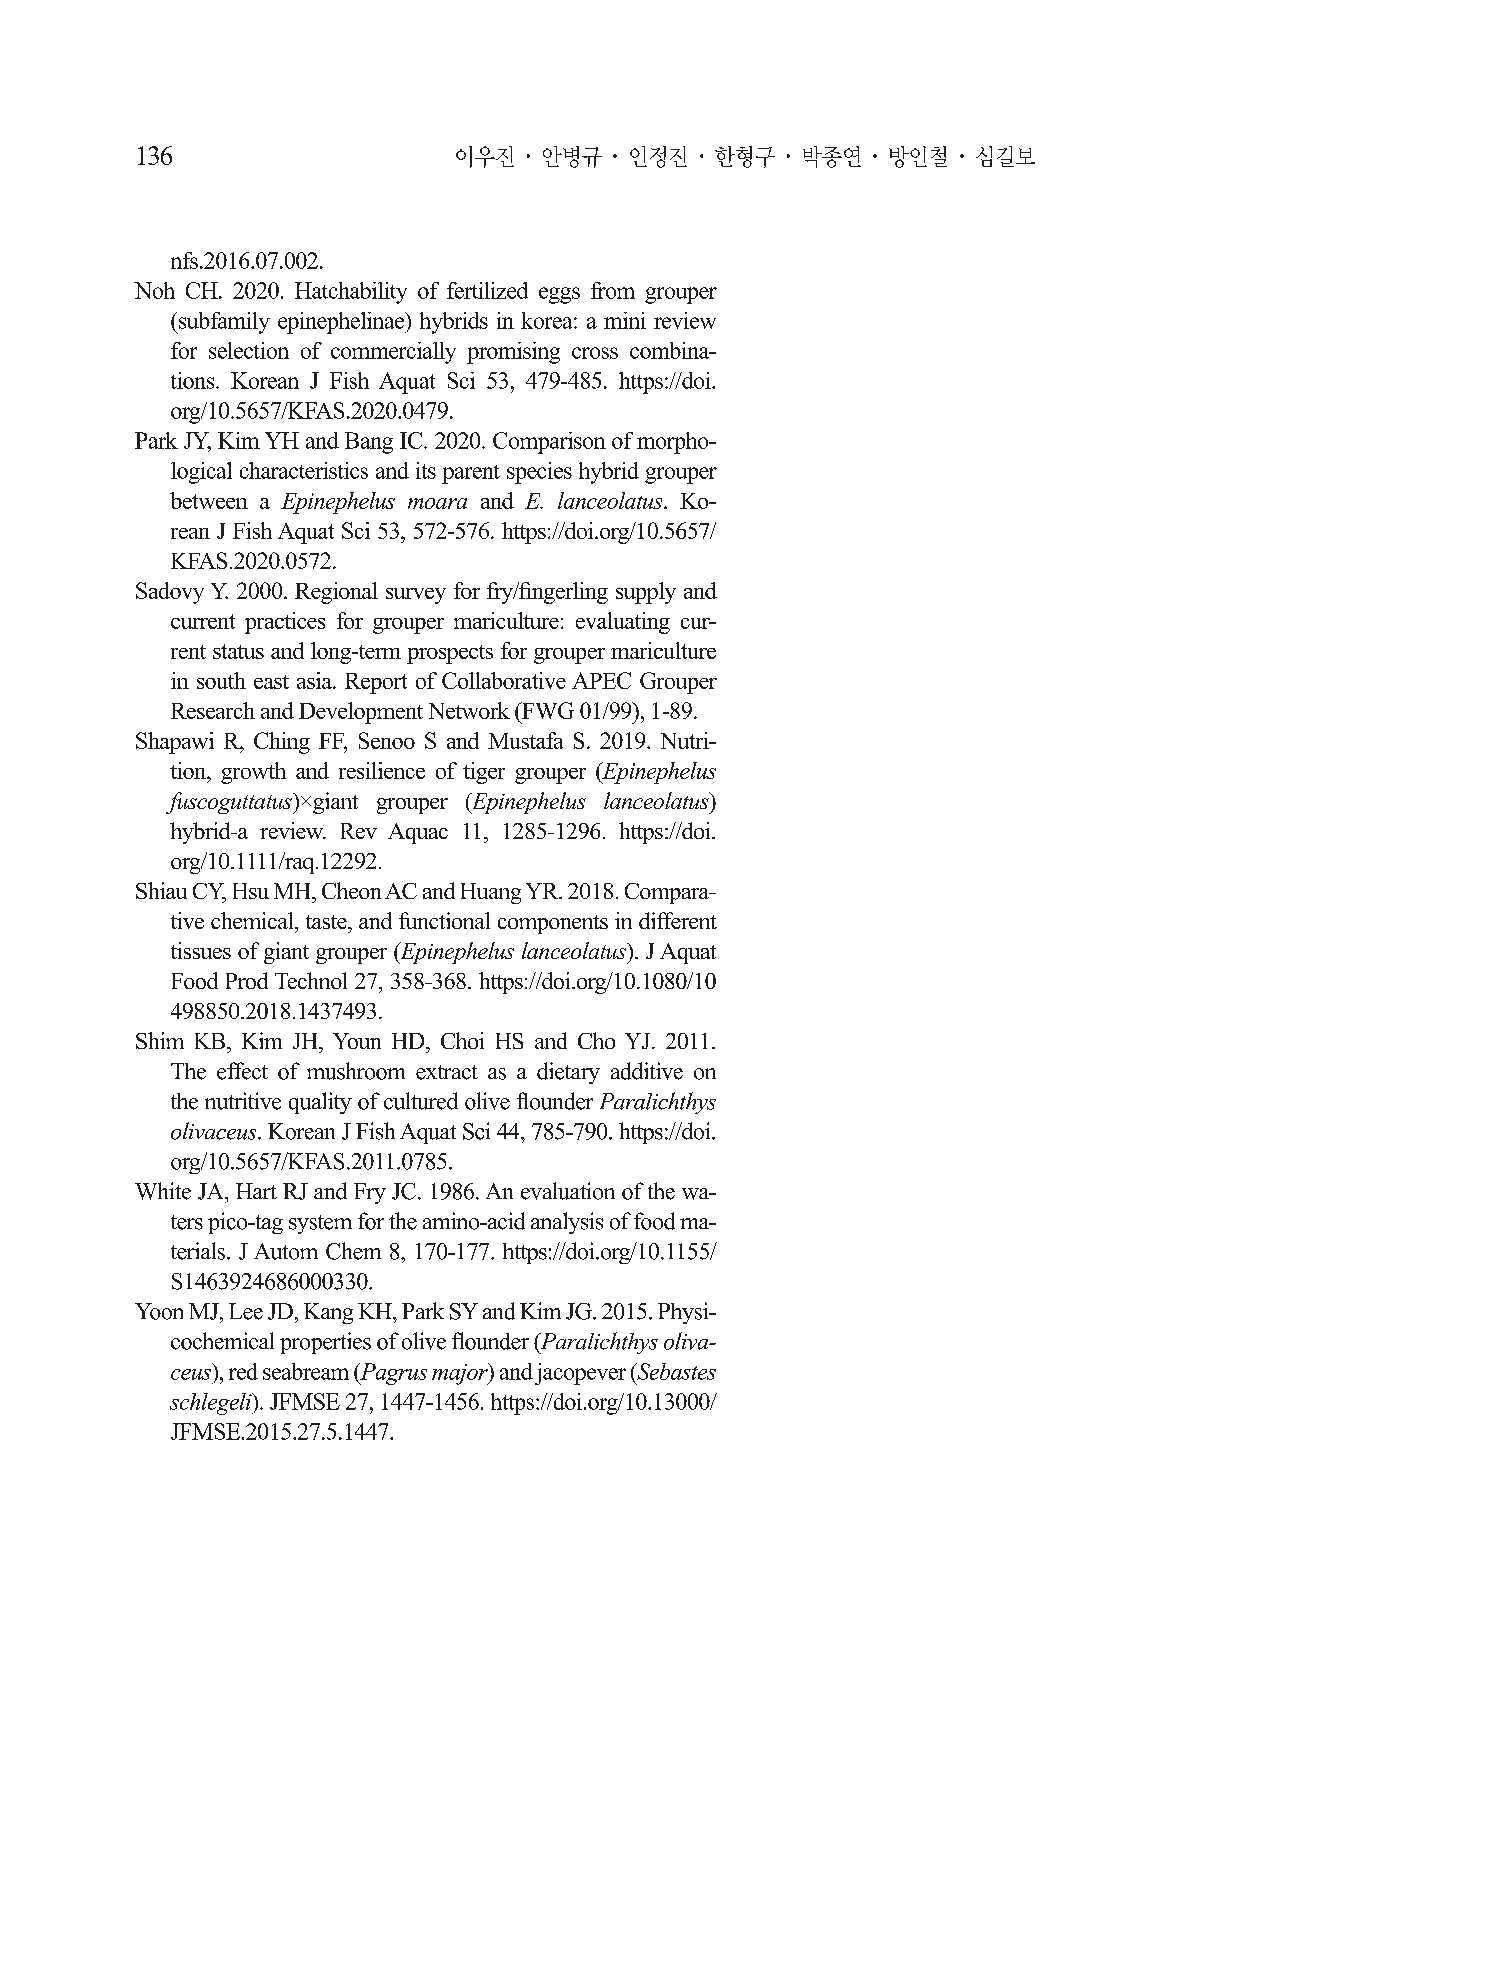 This document has height=1986, width=1490. What do you see at coordinates (625, 320) in the document?
I see `mini` at bounding box center [625, 320].
